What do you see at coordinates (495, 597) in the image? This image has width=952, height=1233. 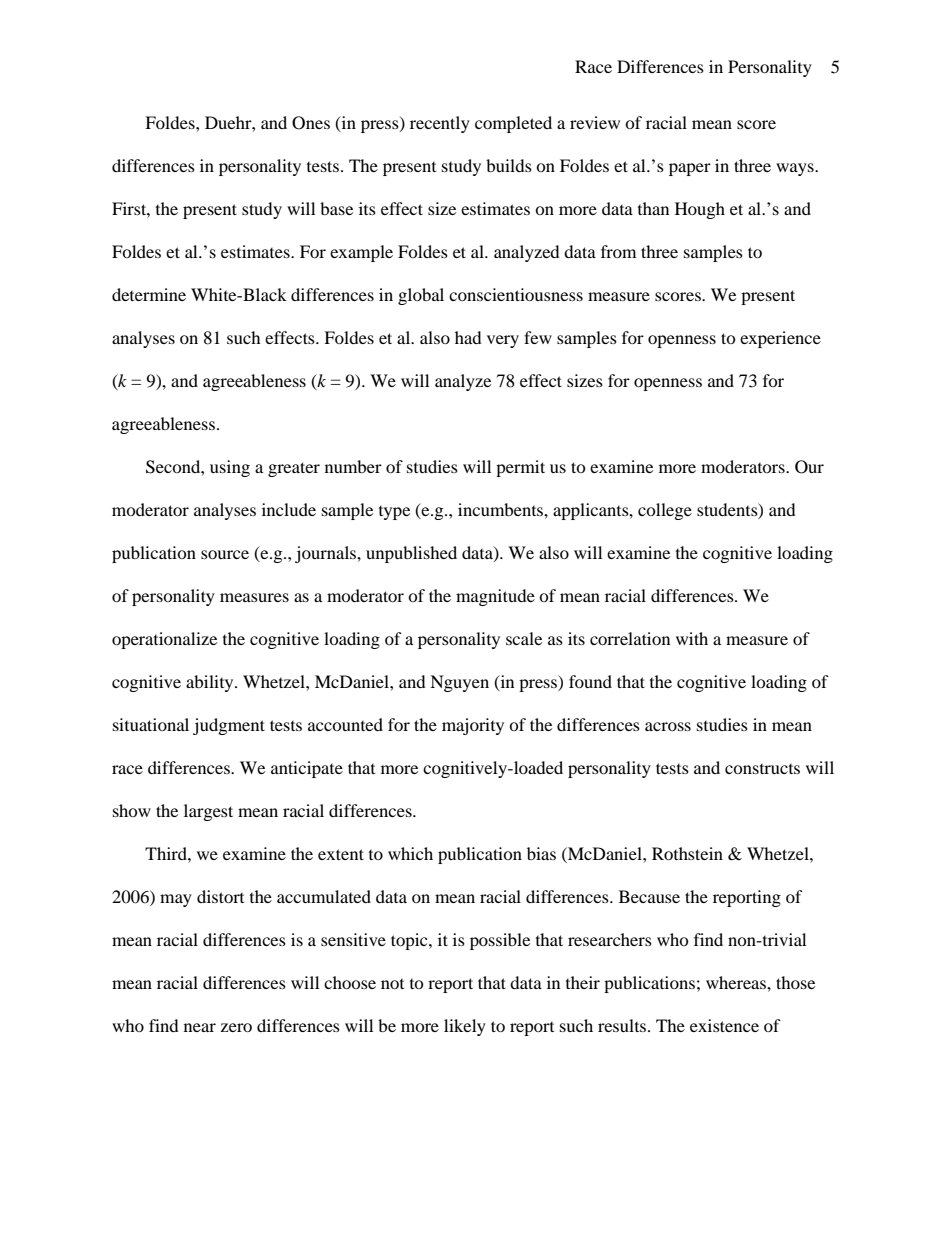 I see `magnitude` at bounding box center [495, 597].
